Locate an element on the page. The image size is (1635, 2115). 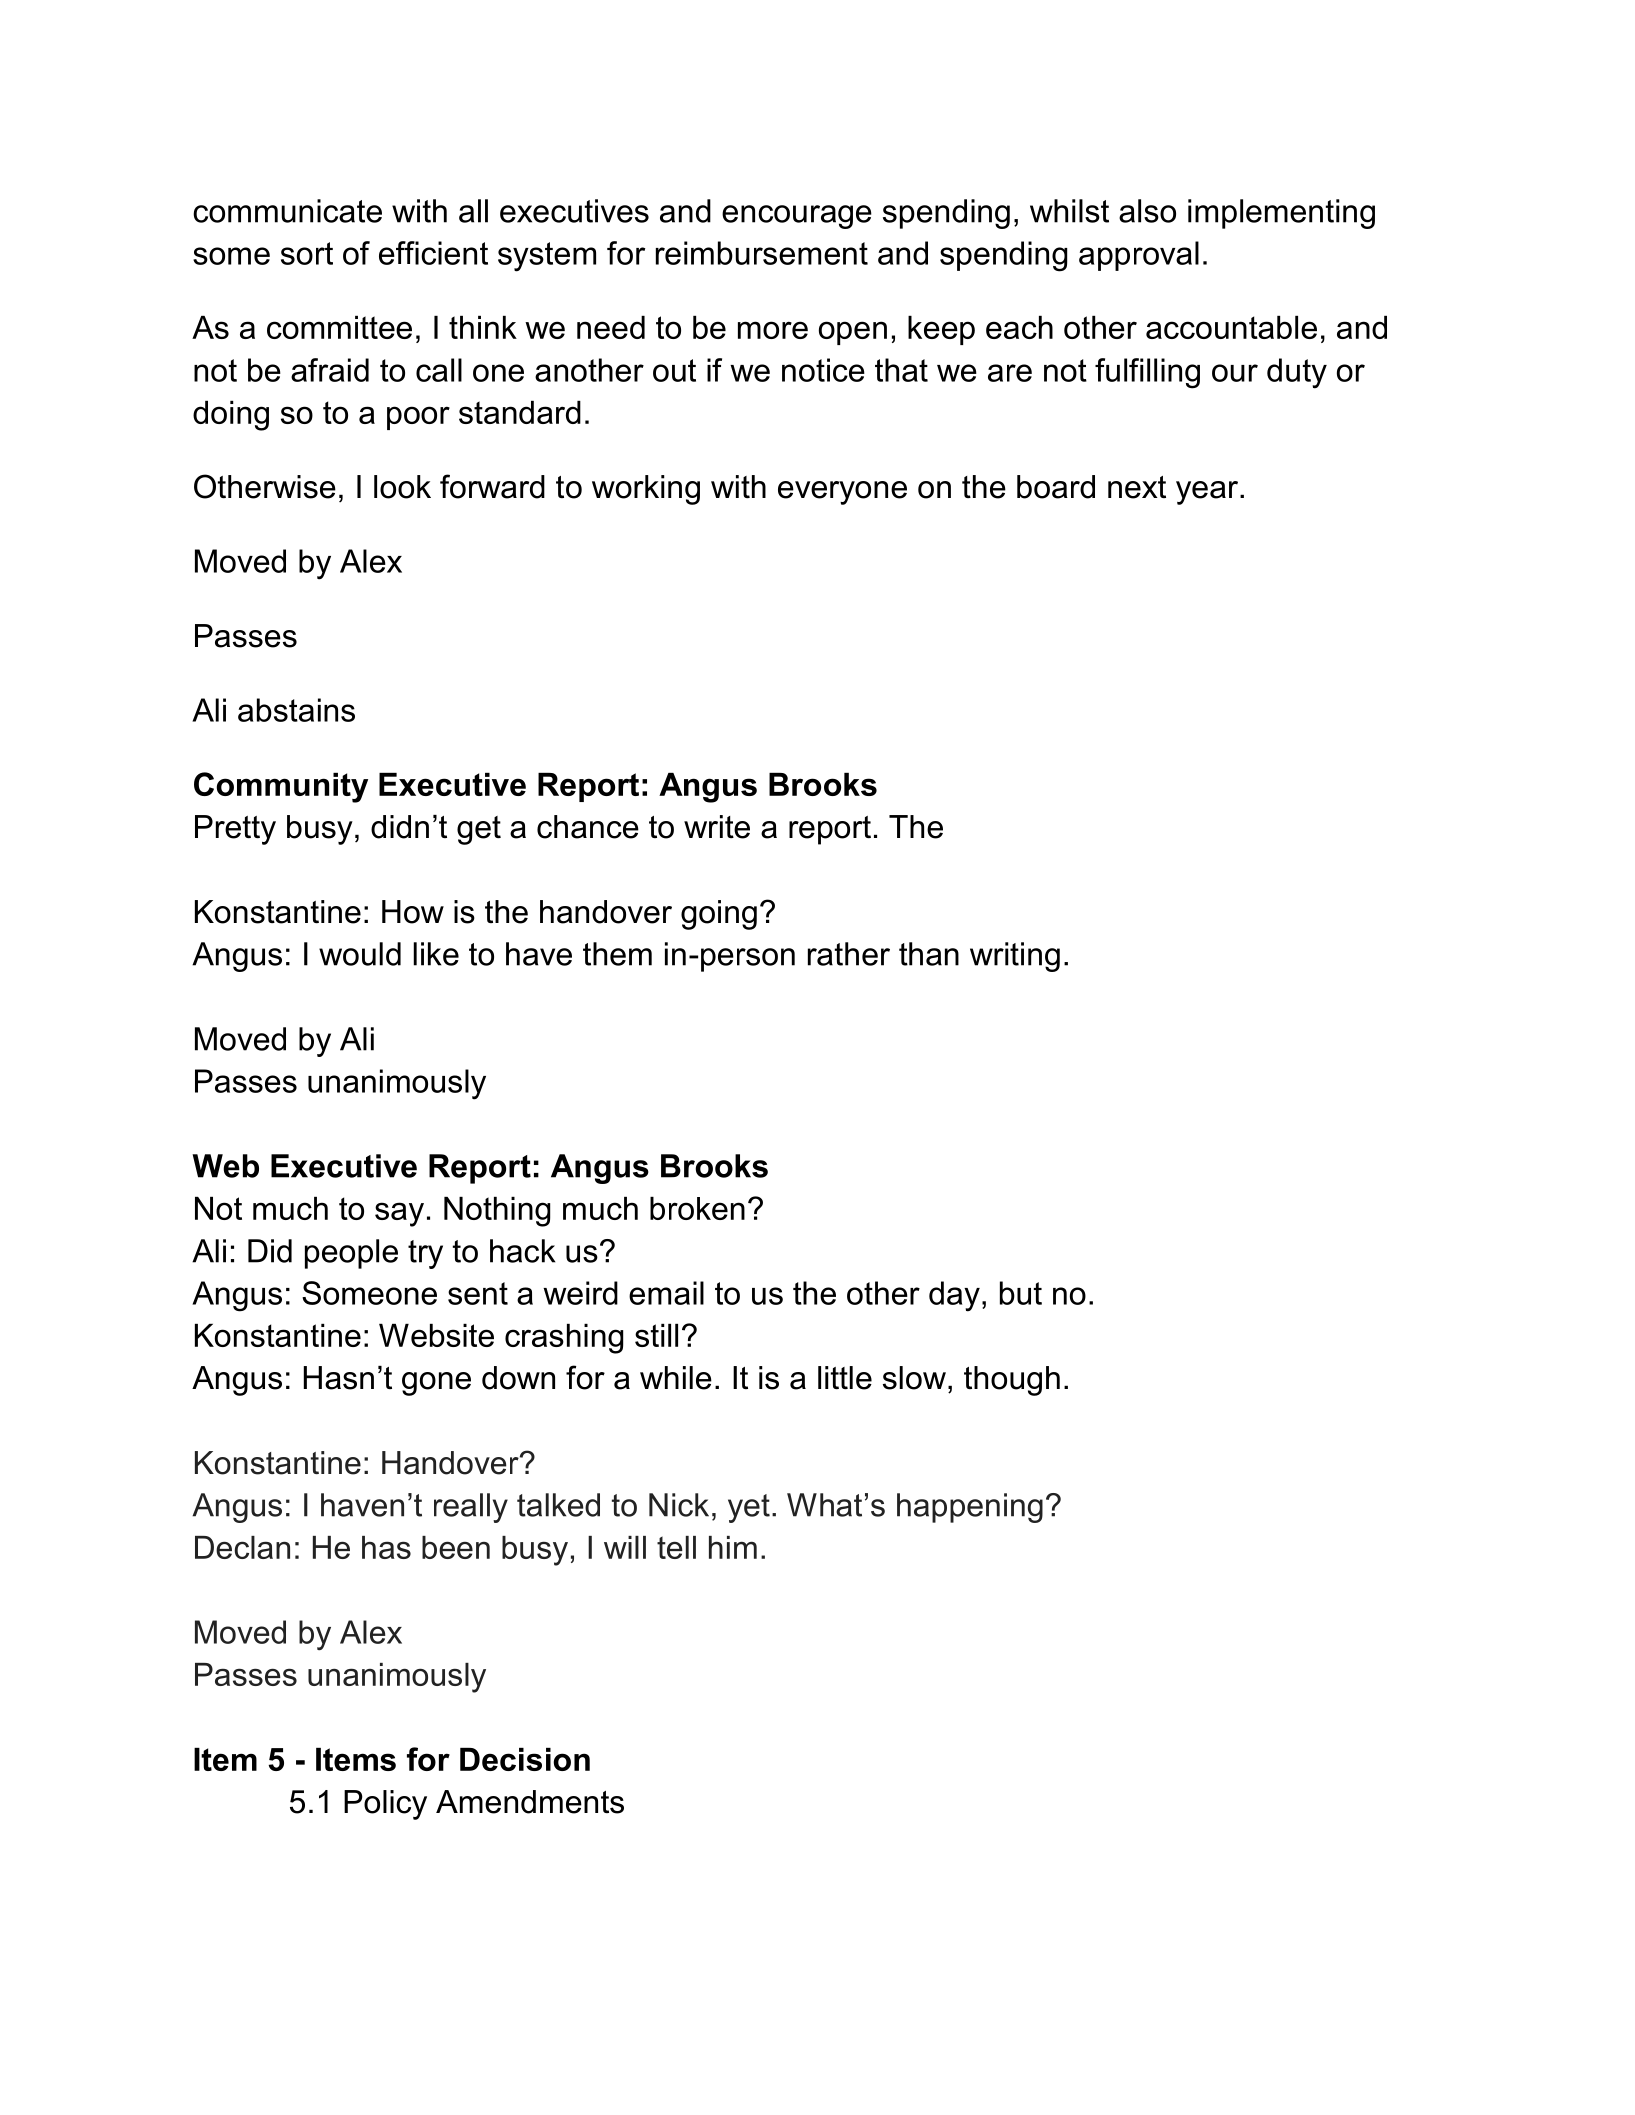
reimbursement is located at coordinates (762, 253).
